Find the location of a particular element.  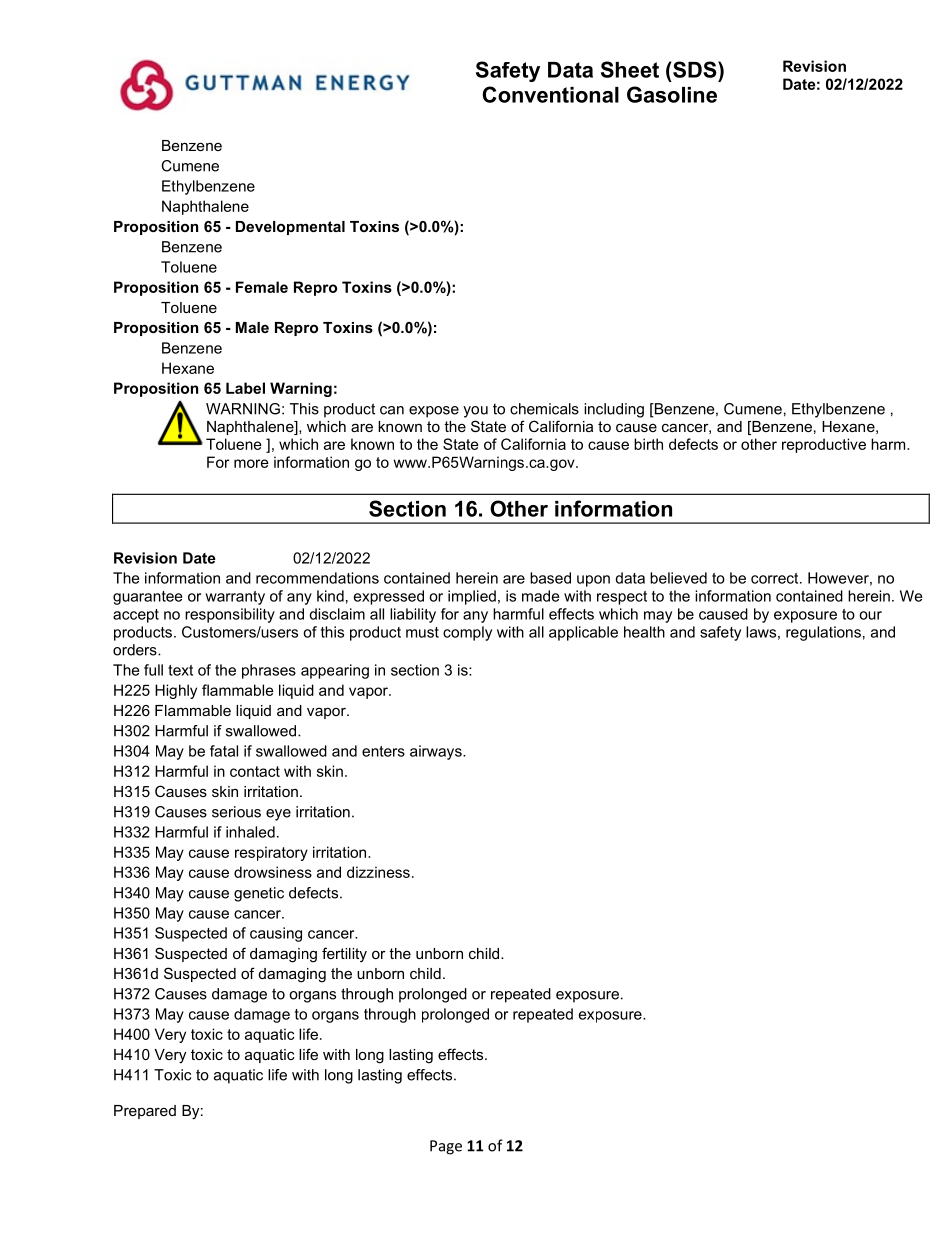

you is located at coordinates (475, 412).
